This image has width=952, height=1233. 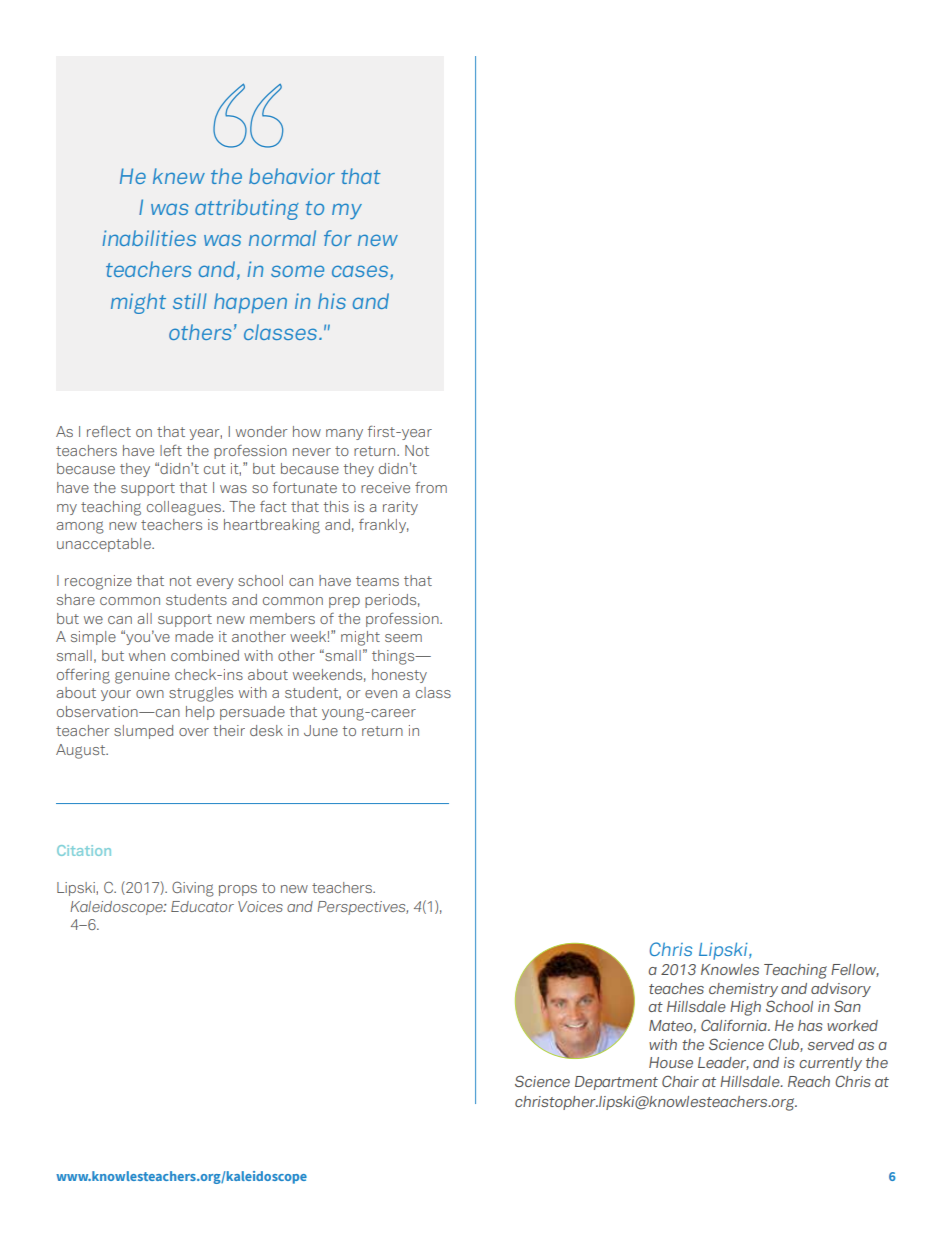 What do you see at coordinates (361, 272) in the image?
I see `cases` at bounding box center [361, 272].
